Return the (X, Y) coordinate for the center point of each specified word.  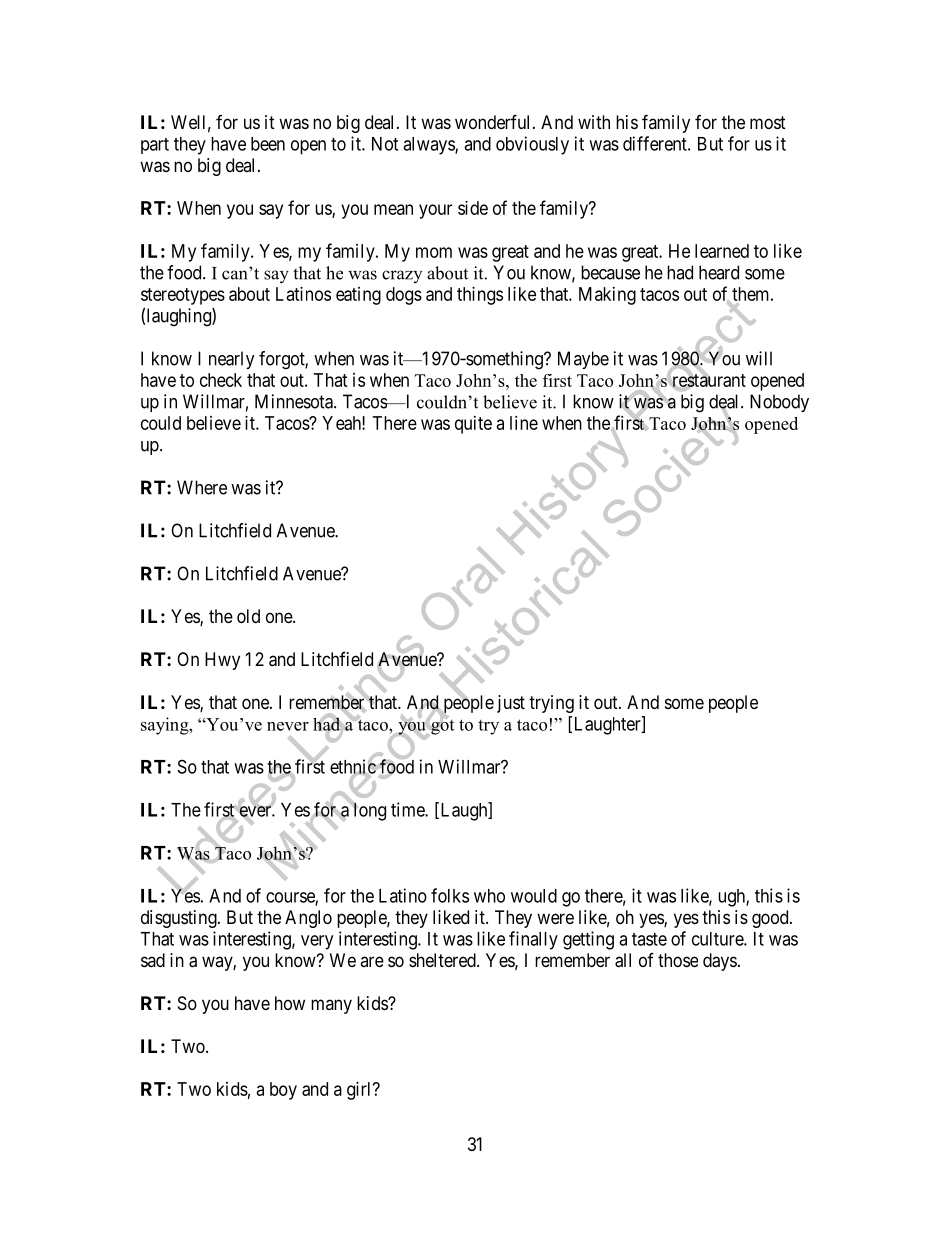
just (511, 704)
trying (551, 704)
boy (283, 1091)
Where (202, 487)
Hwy (222, 661)
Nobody (779, 403)
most (768, 122)
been (268, 144)
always (429, 146)
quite (473, 425)
